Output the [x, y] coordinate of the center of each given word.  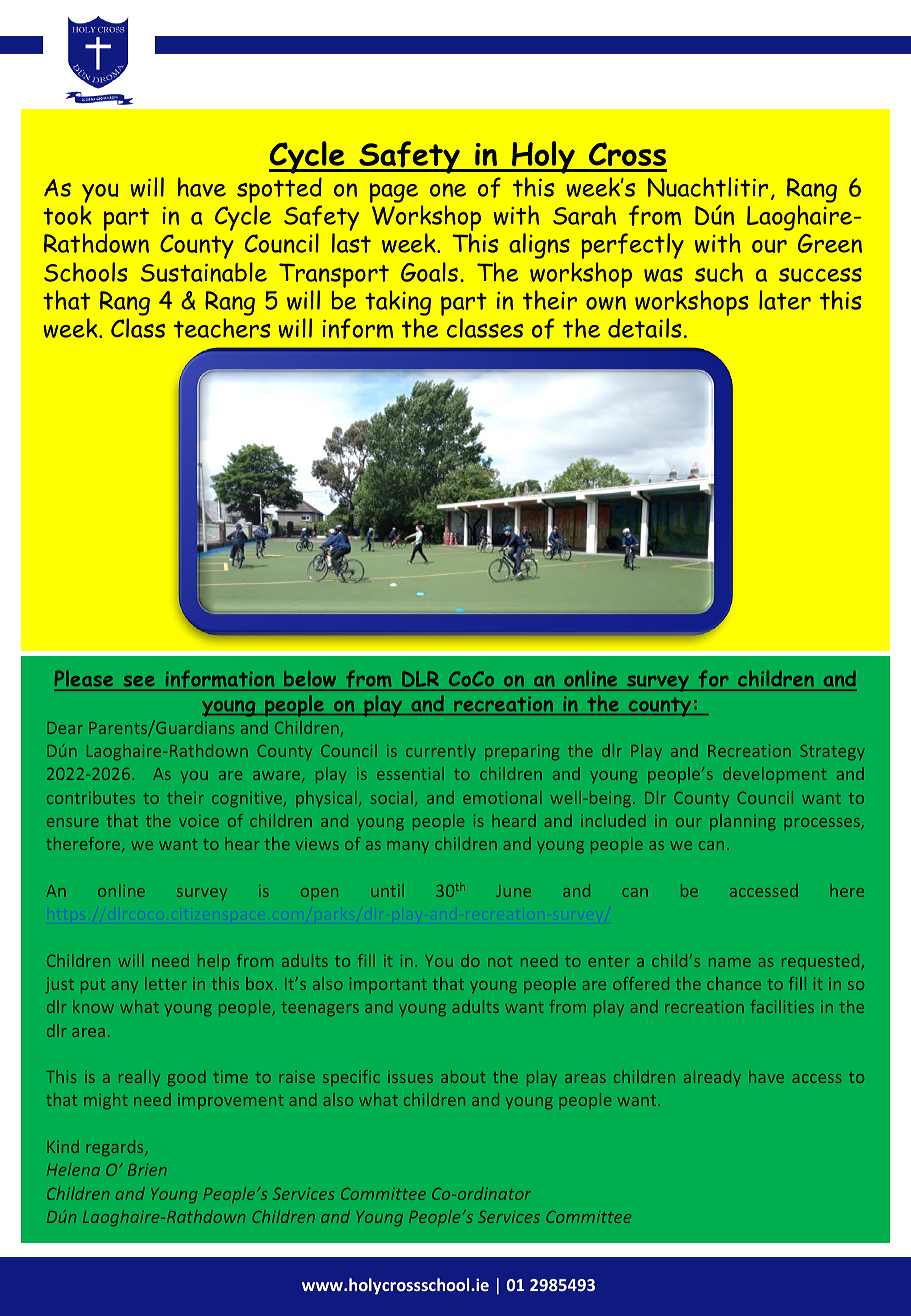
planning [743, 822]
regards [116, 1148]
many [408, 847]
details [644, 328]
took [67, 215]
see [139, 683]
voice [199, 821]
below [310, 680]
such [719, 272]
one [448, 190]
